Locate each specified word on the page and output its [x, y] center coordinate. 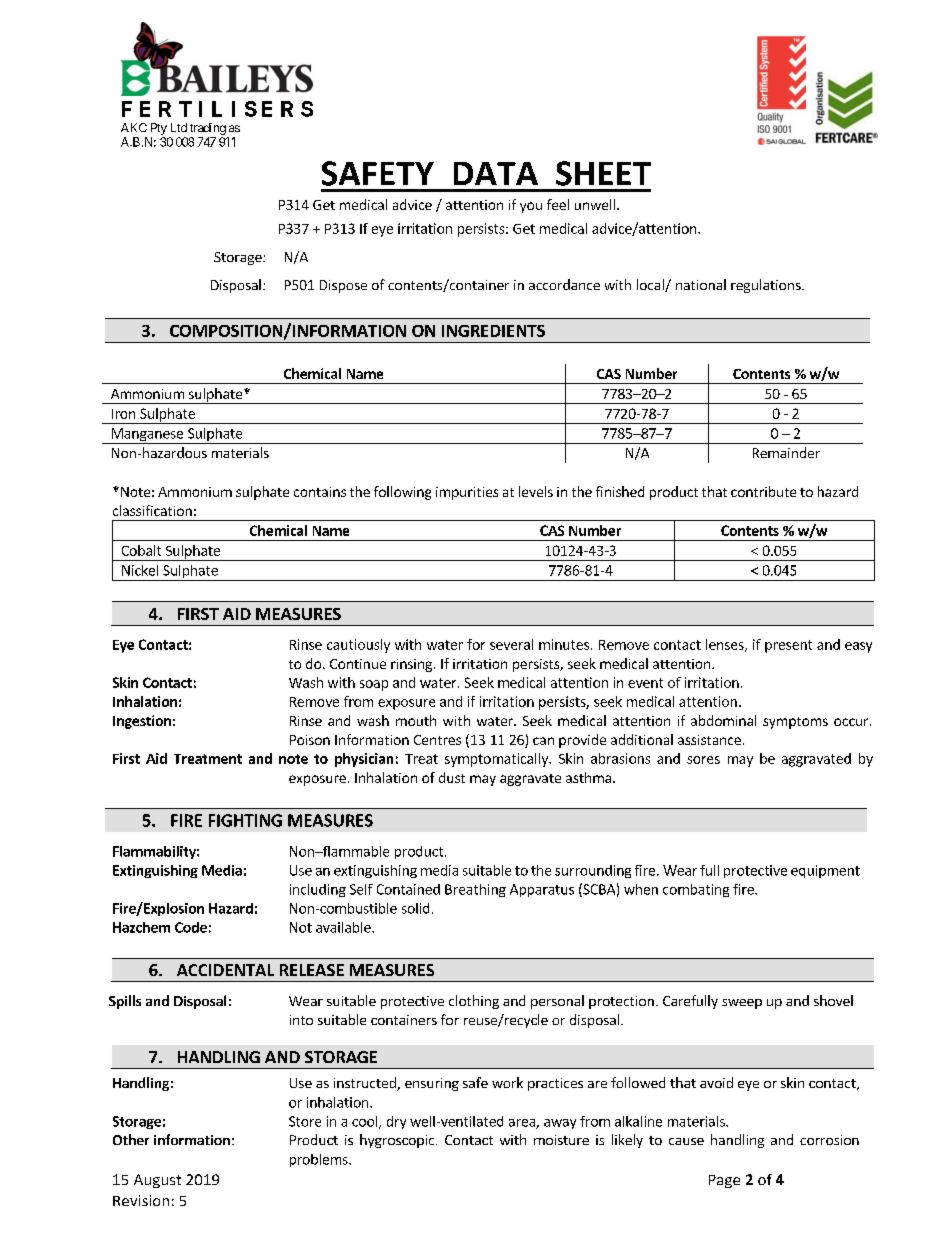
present [788, 646]
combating [696, 890]
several [511, 644]
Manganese [147, 436]
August [157, 1181]
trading [208, 129]
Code [191, 927]
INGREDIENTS [493, 331]
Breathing [475, 890]
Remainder [786, 452]
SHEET [603, 173]
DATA [496, 173]
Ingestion [142, 722]
